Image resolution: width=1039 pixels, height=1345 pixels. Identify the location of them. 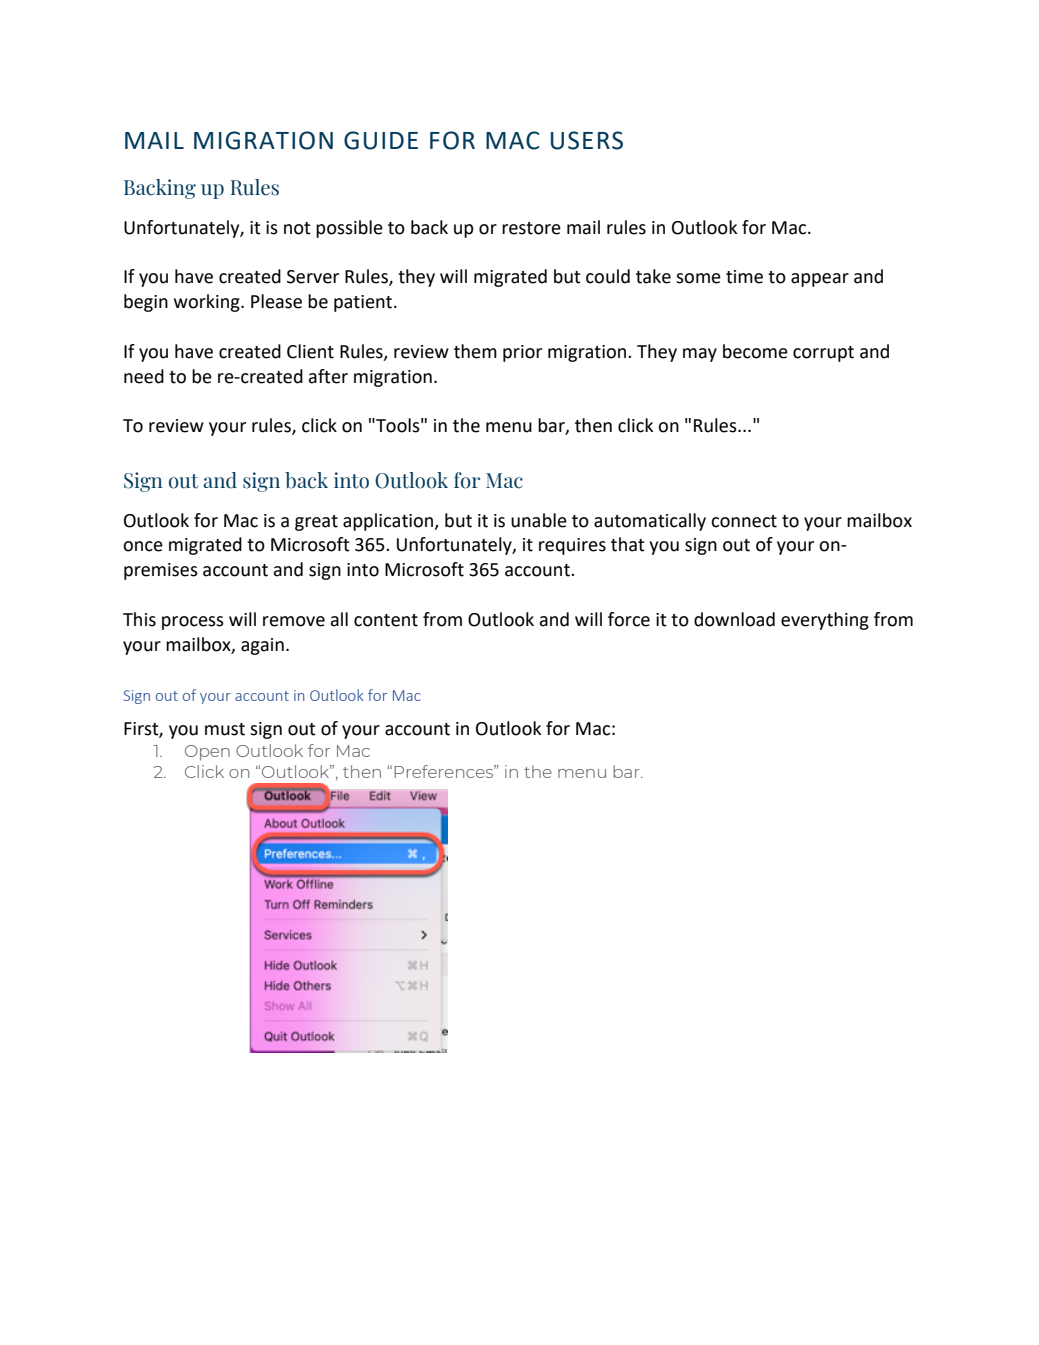
(475, 351).
